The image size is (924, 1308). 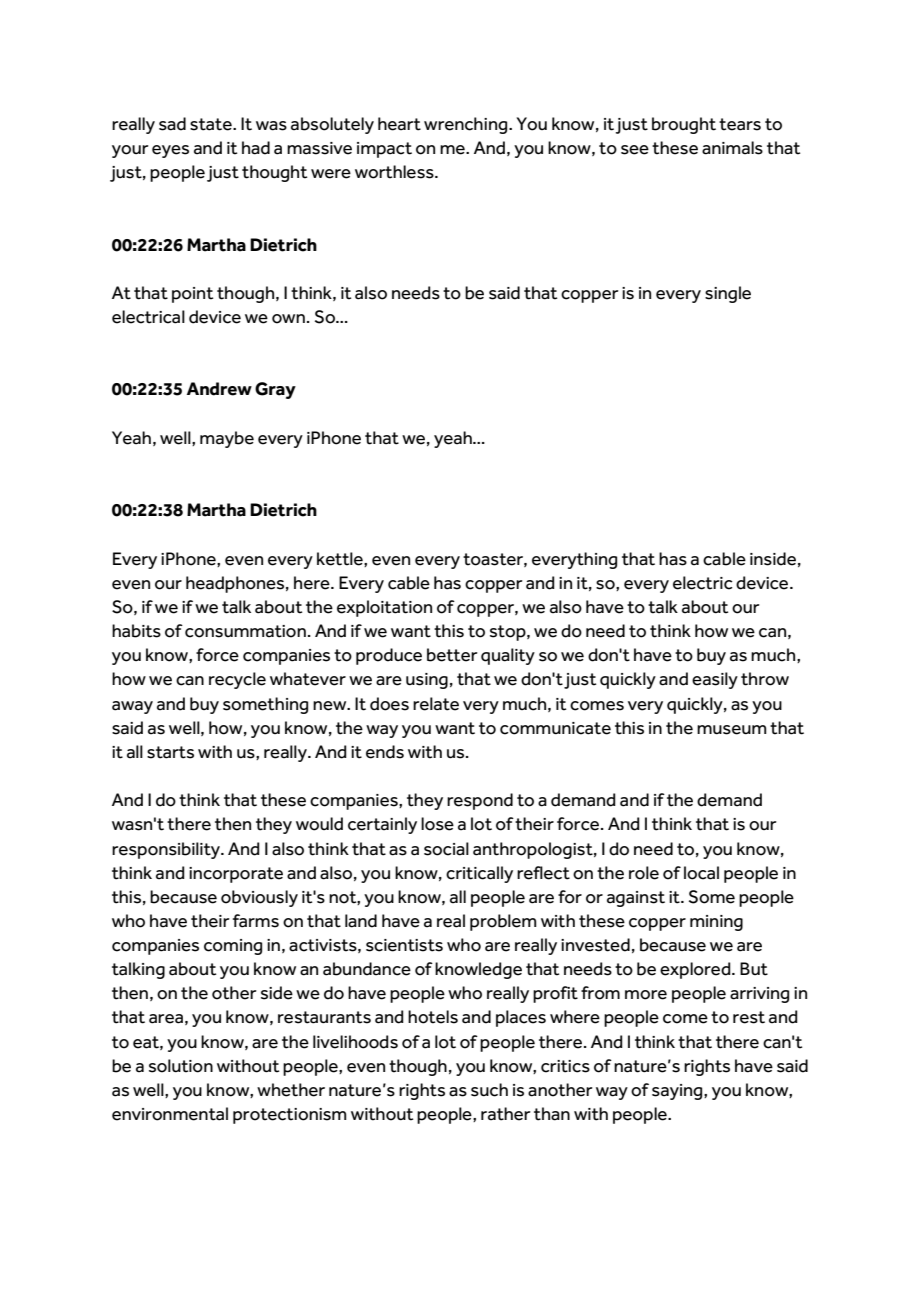 I want to click on respond, so click(x=480, y=801).
